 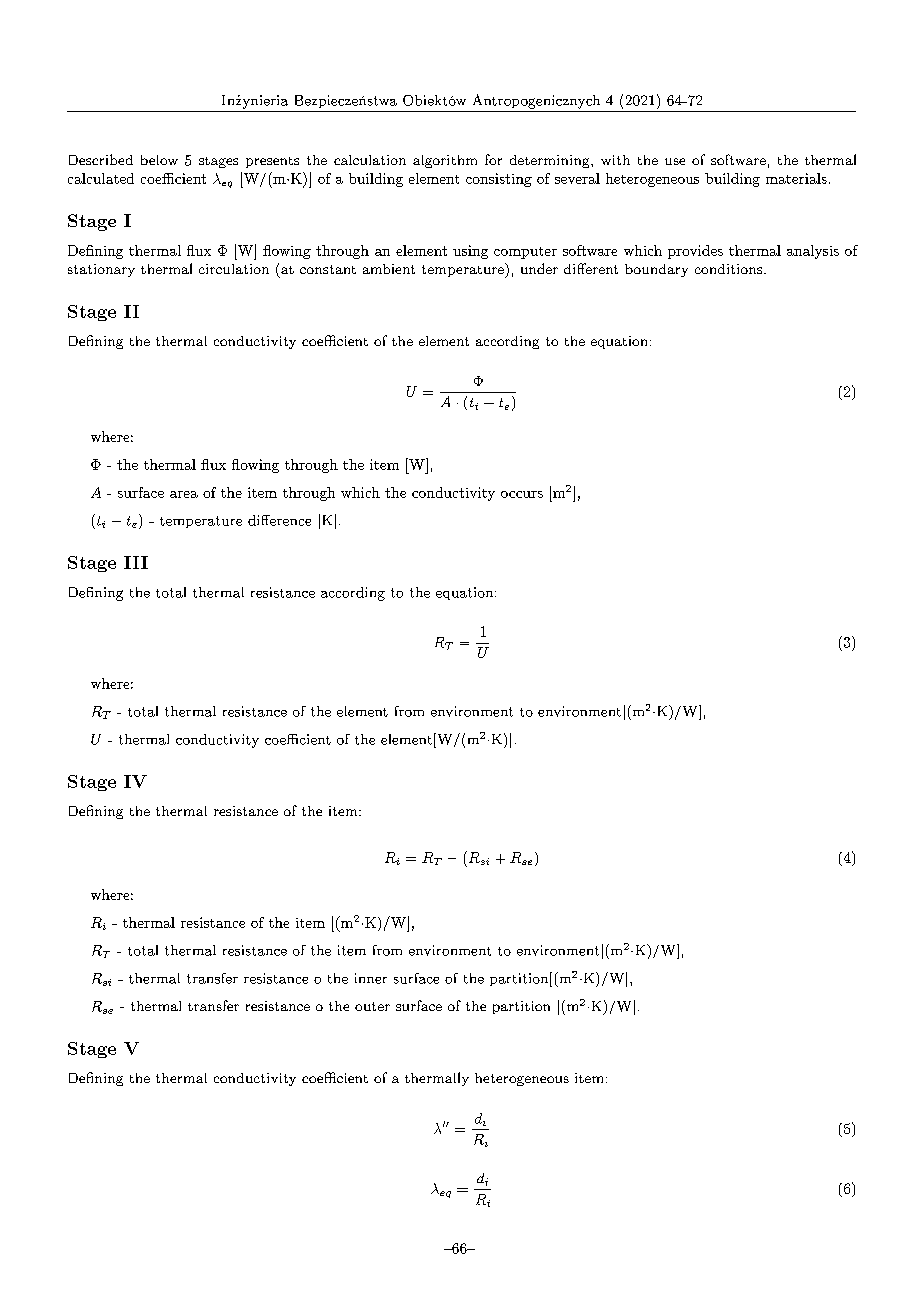 What do you see at coordinates (389, 269) in the screenshot?
I see `ambient` at bounding box center [389, 269].
